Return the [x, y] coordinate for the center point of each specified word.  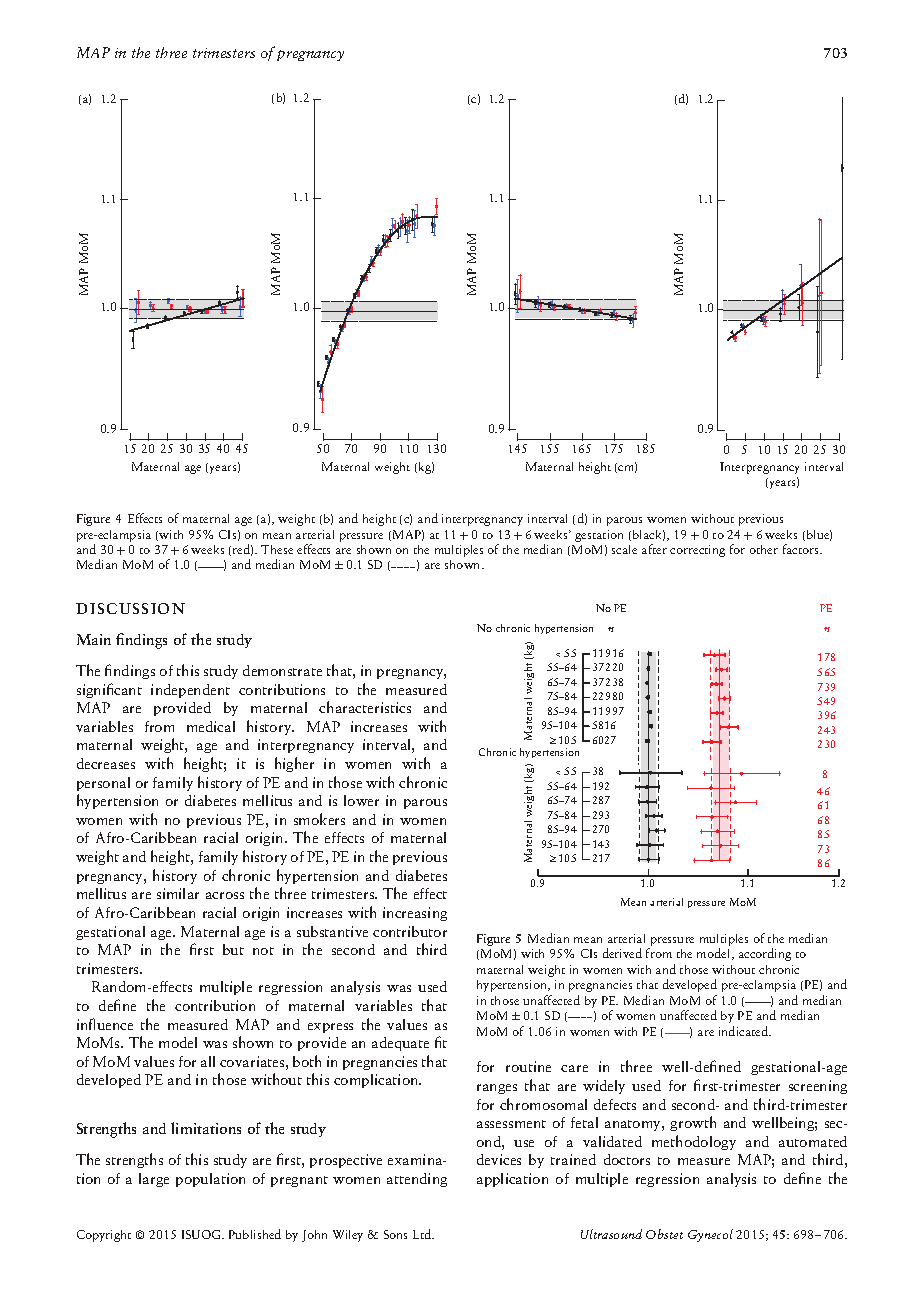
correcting [697, 551]
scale [624, 549]
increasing [415, 914]
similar [178, 893]
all [208, 1061]
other [764, 549]
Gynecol [710, 1235]
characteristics [365, 707]
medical [211, 726]
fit [441, 1042]
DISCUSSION [130, 608]
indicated [745, 1031]
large [154, 1180]
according [765, 954]
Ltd [423, 1234]
